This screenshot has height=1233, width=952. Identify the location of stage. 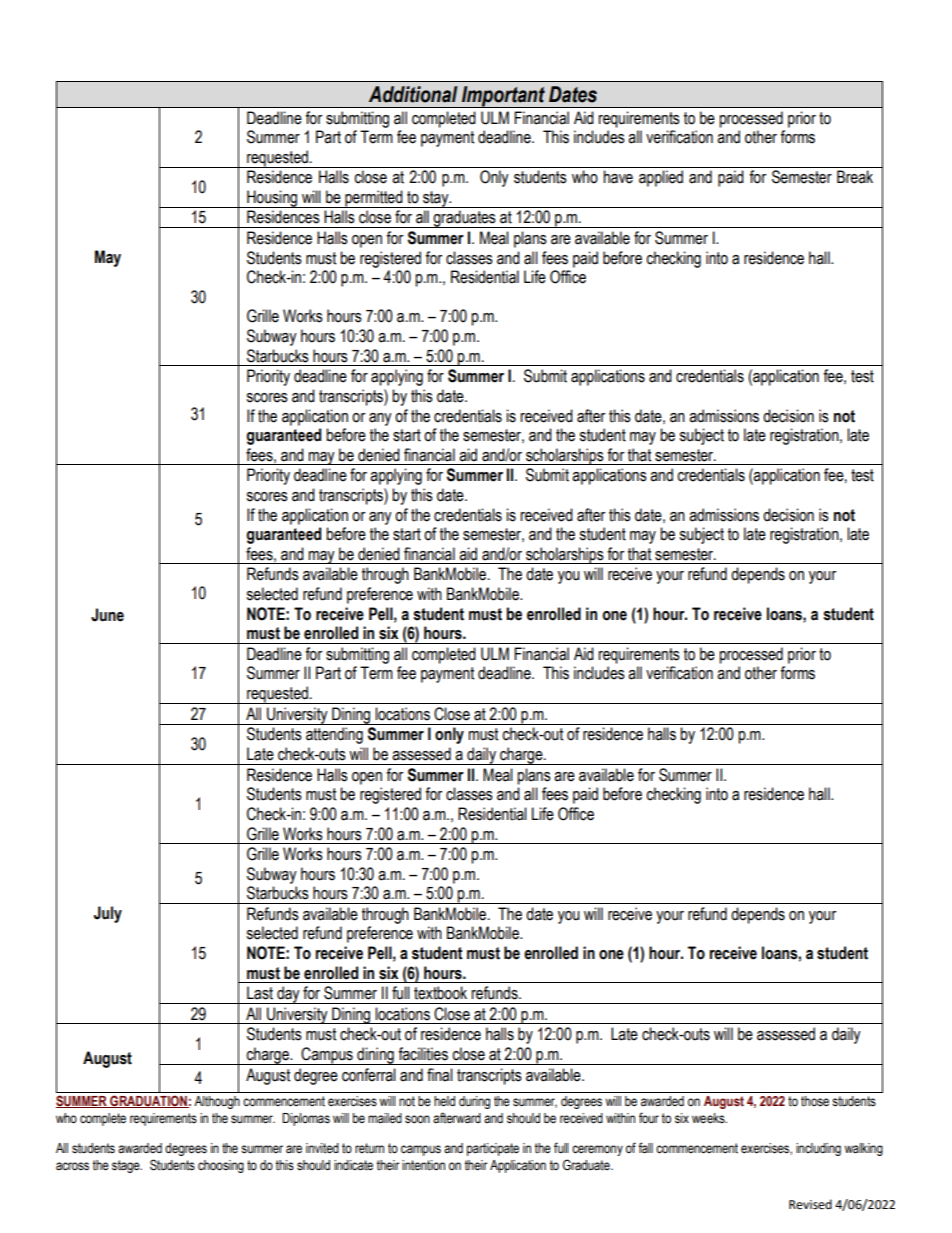
(127, 1166).
